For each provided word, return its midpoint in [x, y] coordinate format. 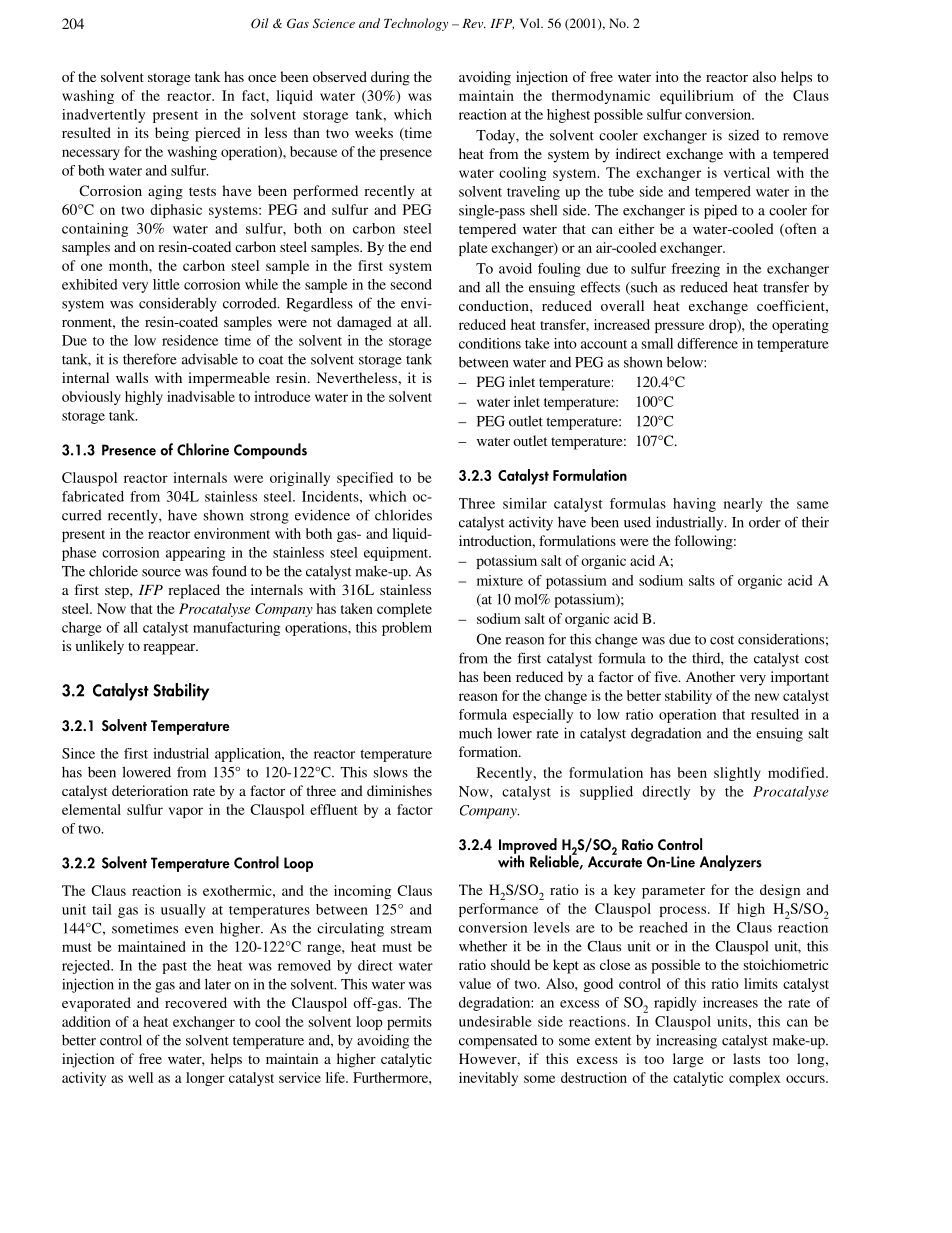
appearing [195, 554]
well [140, 1077]
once [262, 78]
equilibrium [697, 97]
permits [409, 1023]
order [765, 522]
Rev [474, 23]
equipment [397, 554]
